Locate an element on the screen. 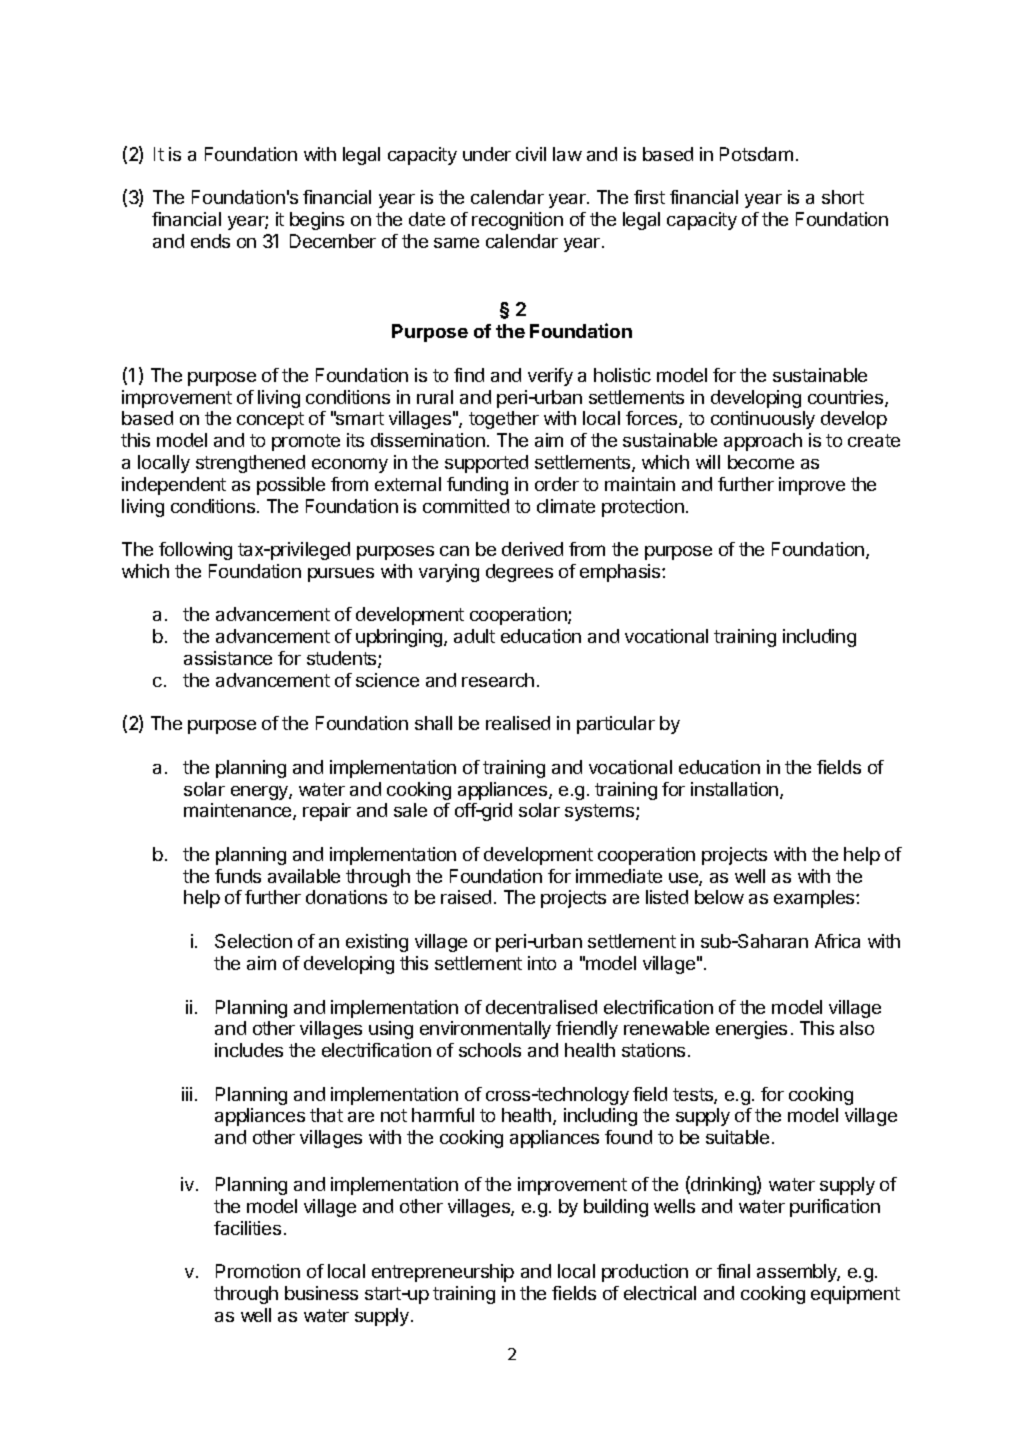 This screenshot has width=1025, height=1449. supported is located at coordinates (486, 464).
